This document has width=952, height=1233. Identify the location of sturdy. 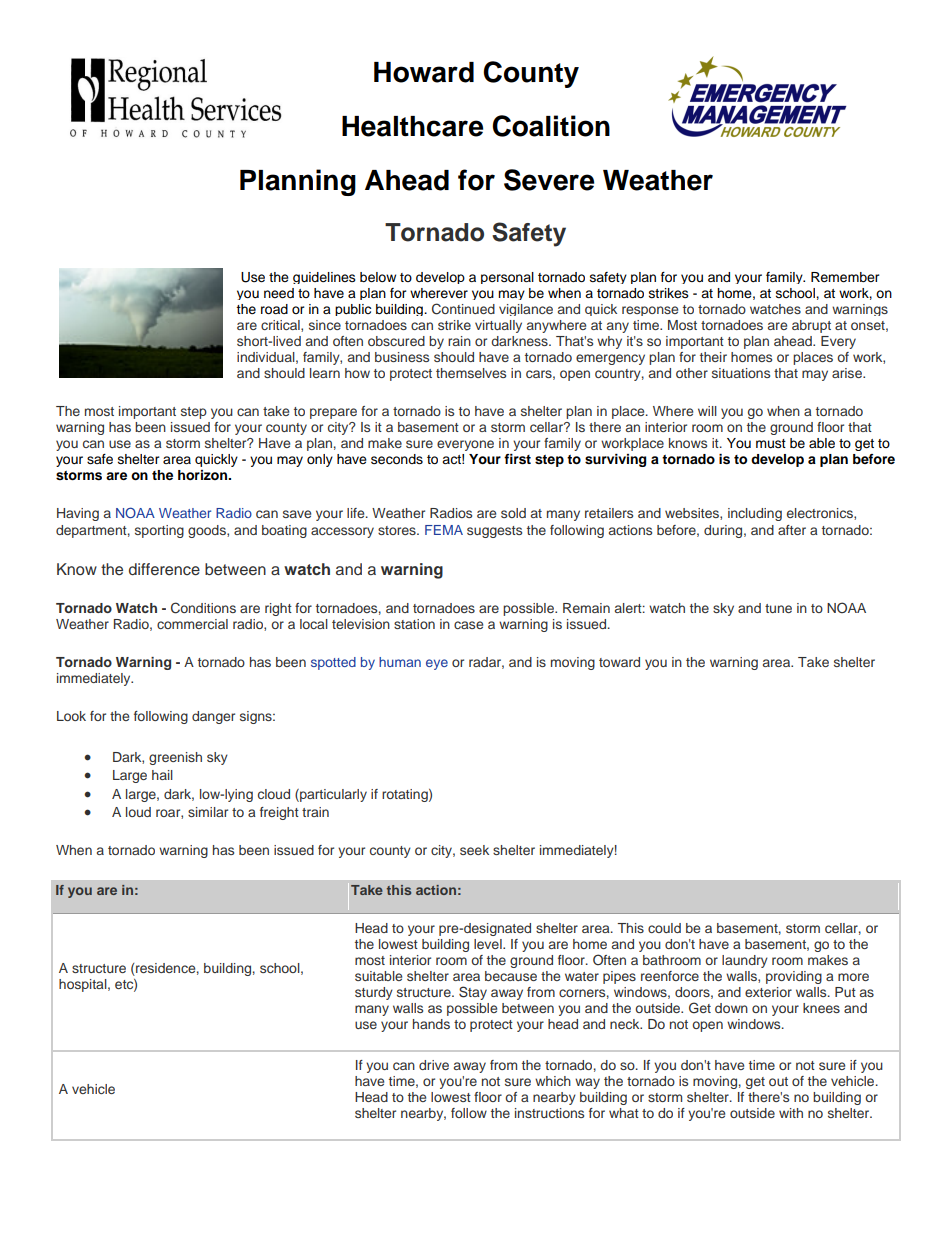
(374, 993).
